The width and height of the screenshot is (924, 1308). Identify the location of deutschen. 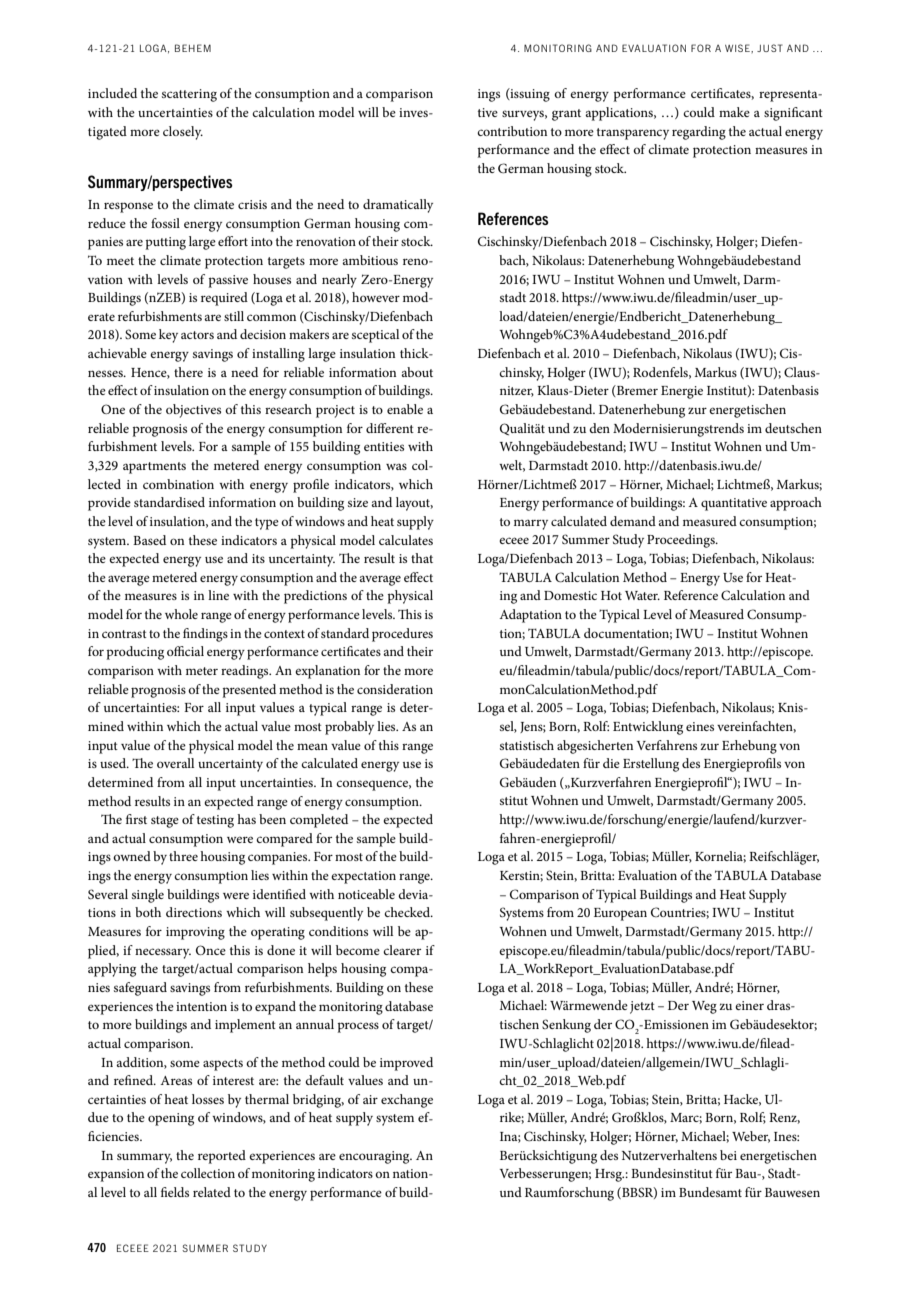
(793, 428).
